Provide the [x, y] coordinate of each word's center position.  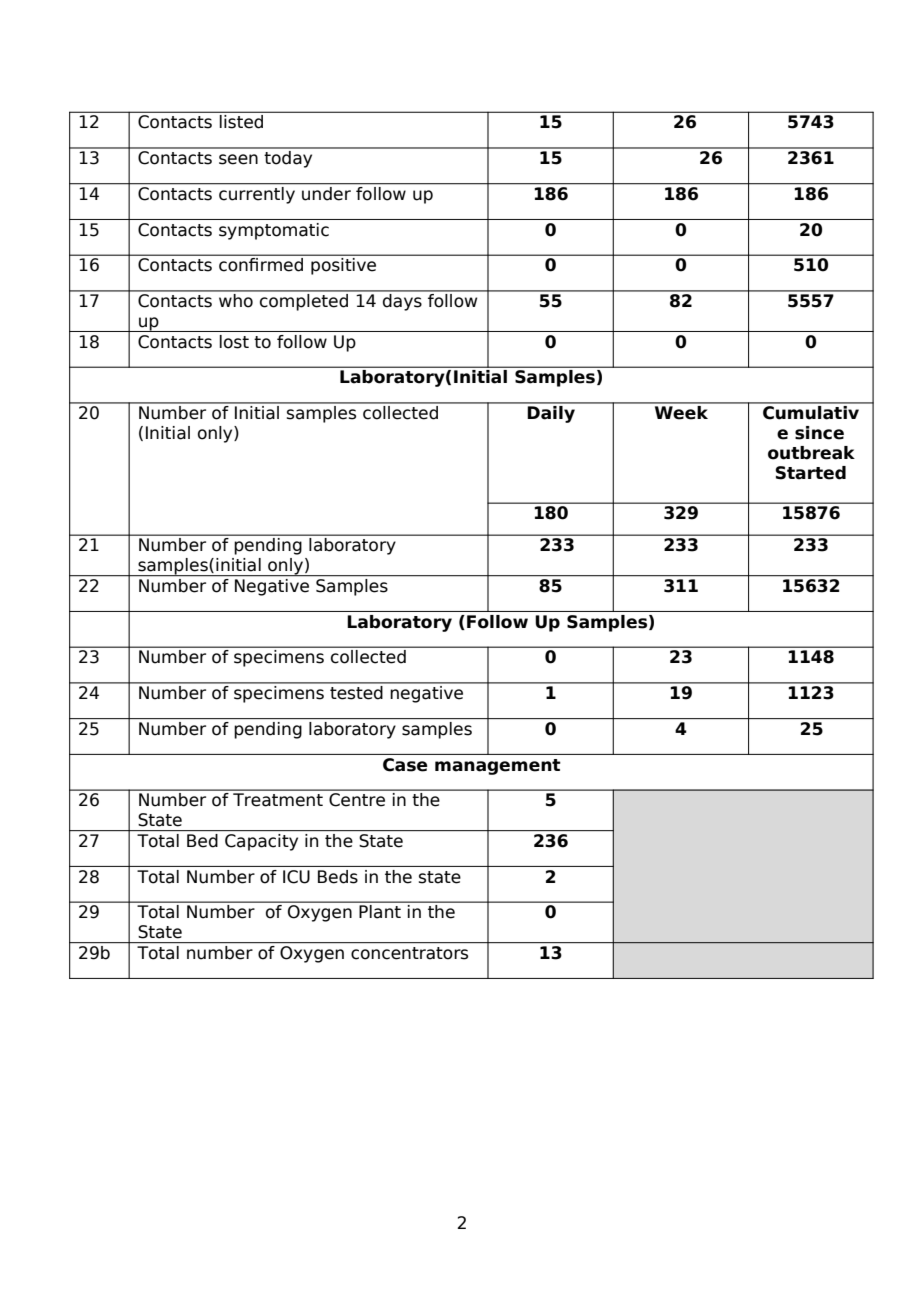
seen [238, 159]
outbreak [811, 453]
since [819, 433]
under [326, 192]
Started [810, 473]
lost [234, 342]
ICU [296, 877]
